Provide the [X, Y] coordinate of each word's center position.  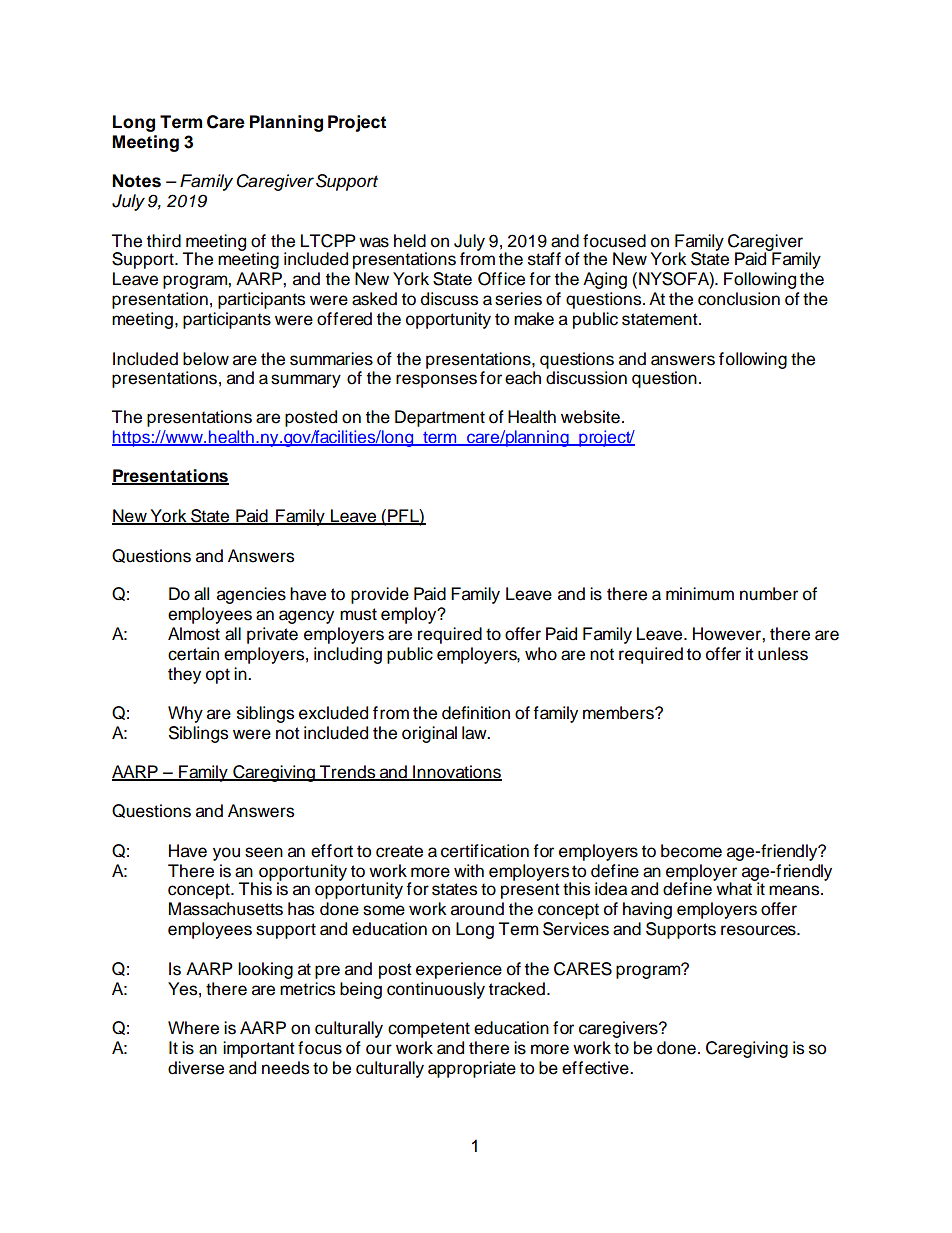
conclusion [739, 299]
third [164, 241]
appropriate [472, 1069]
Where [193, 1028]
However [728, 634]
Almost [194, 634]
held [410, 241]
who [541, 654]
